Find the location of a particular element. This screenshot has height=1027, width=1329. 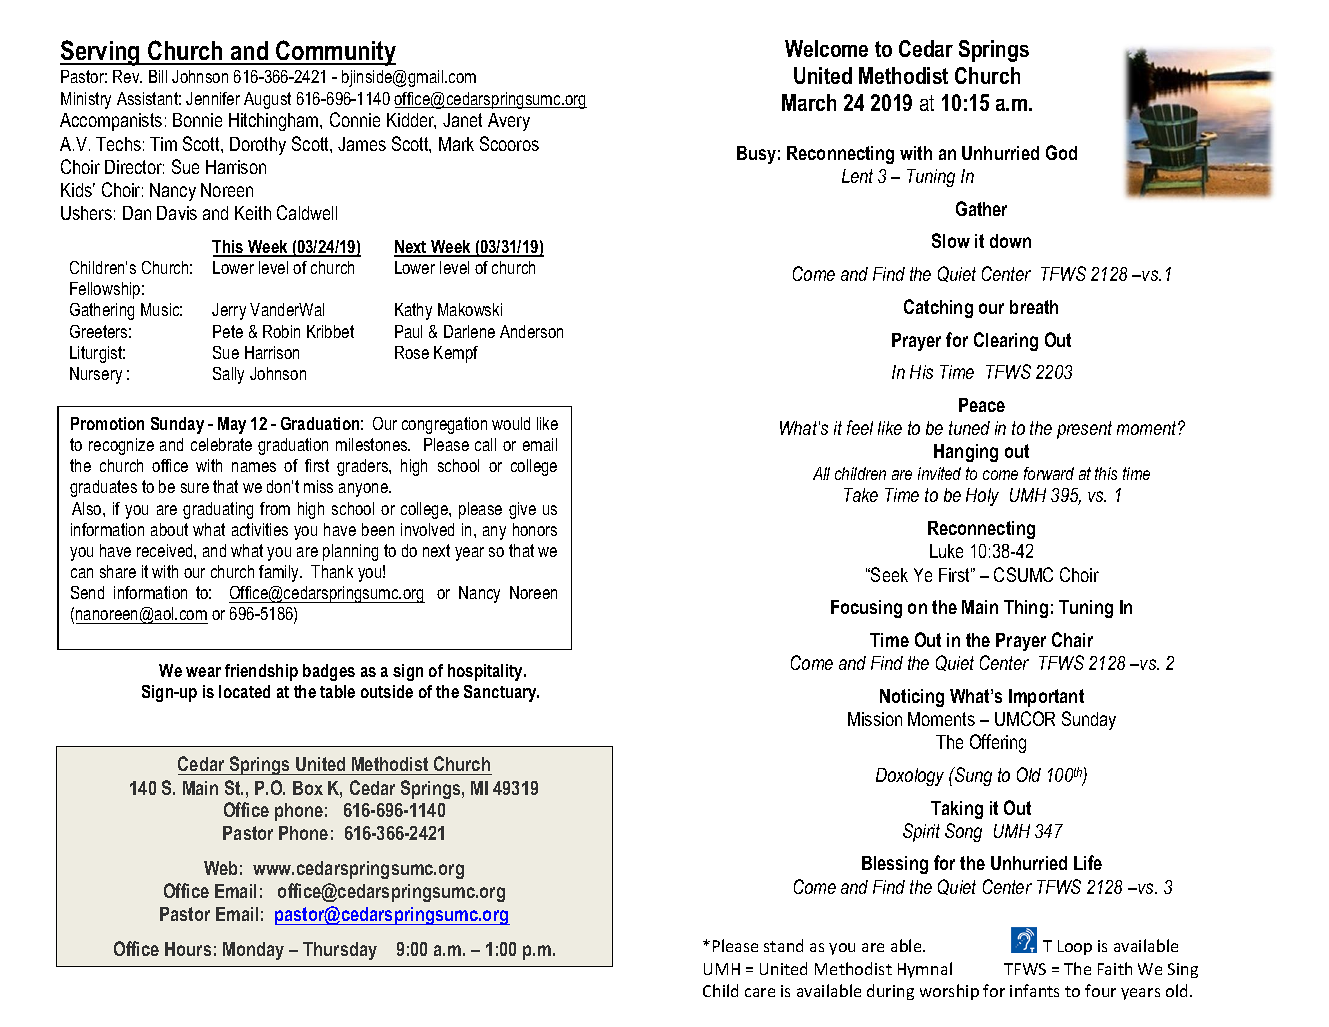

Offering is located at coordinates (998, 743).
